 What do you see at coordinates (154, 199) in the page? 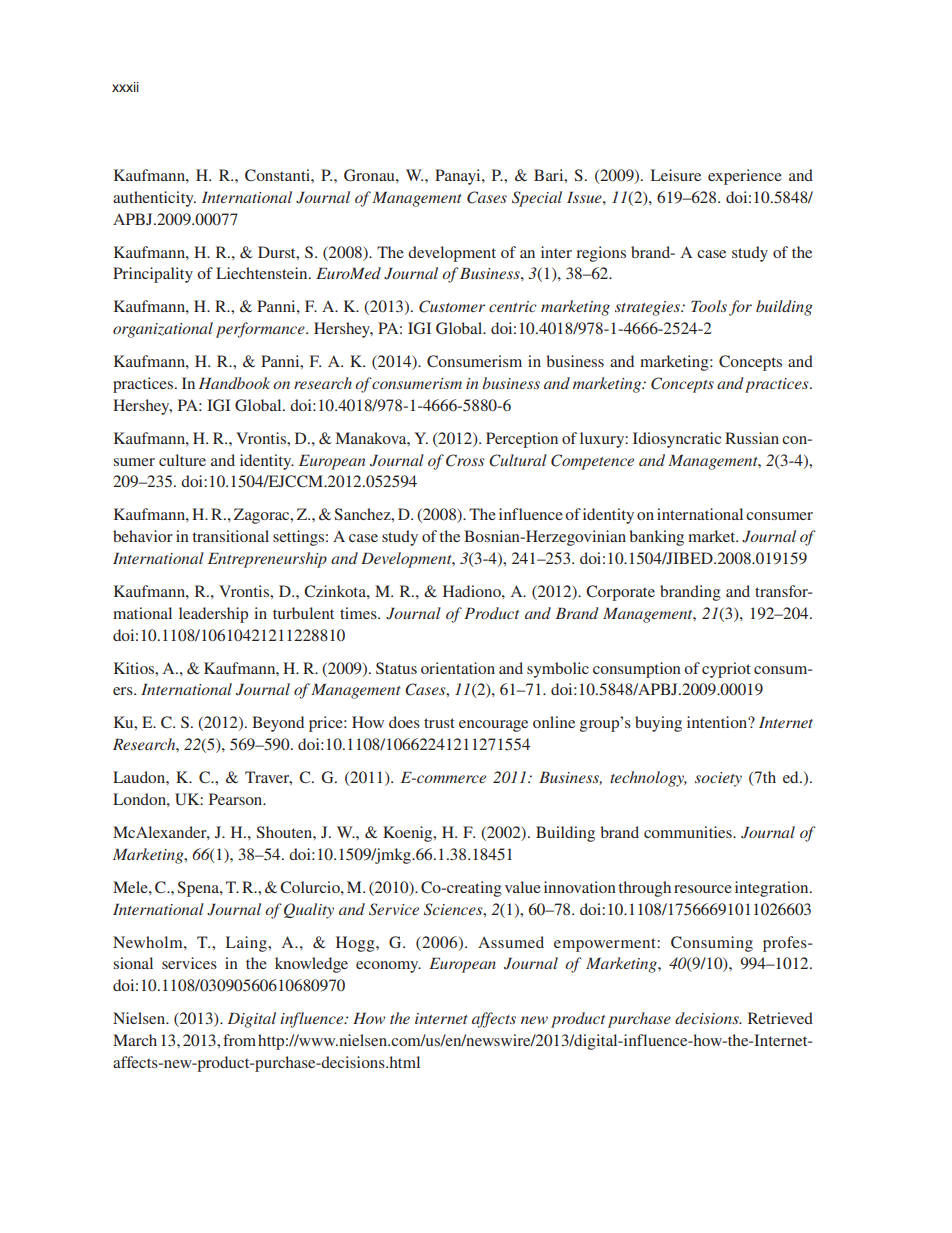
I see `authenticity` at bounding box center [154, 199].
